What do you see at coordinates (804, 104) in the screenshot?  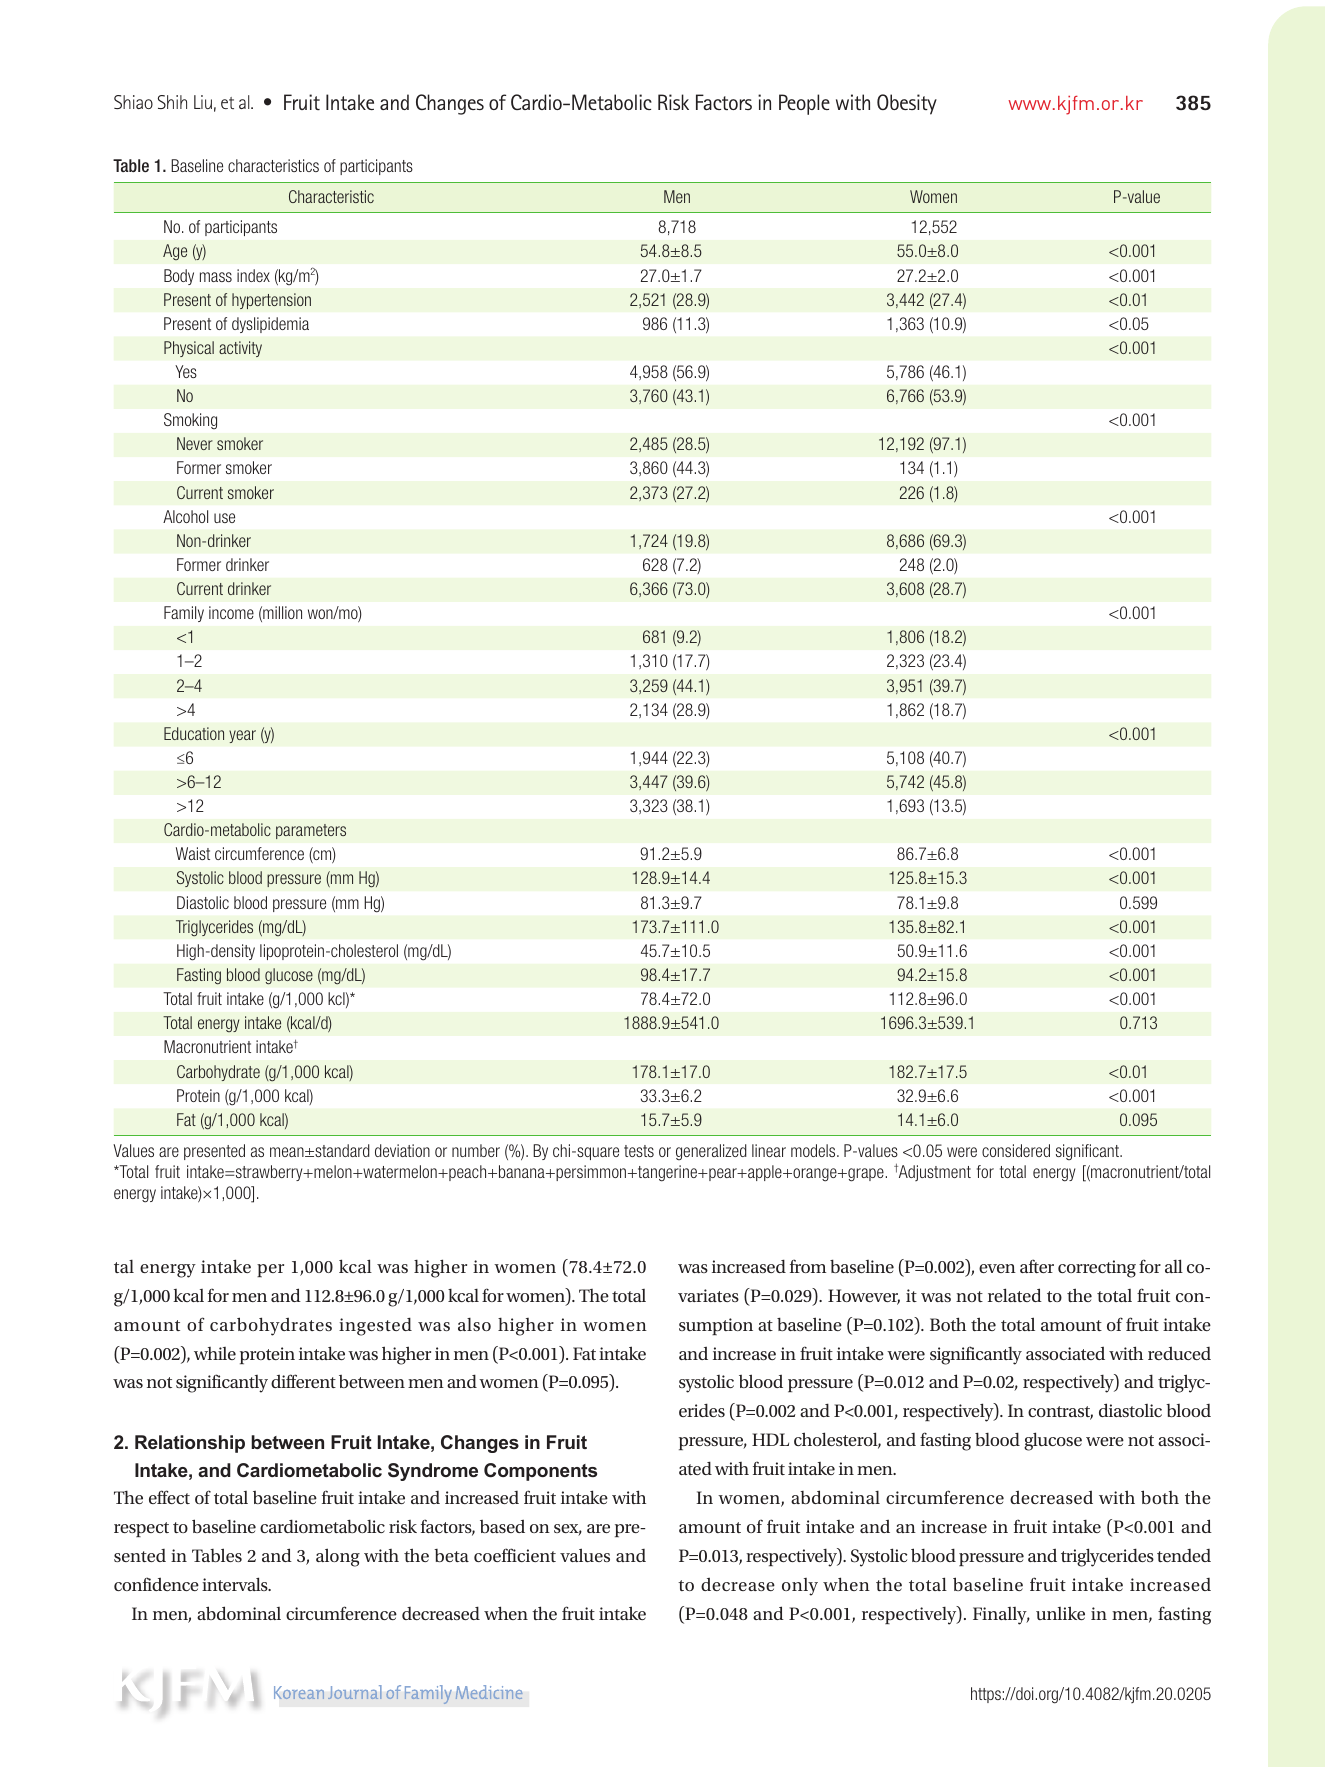 I see `People` at bounding box center [804, 104].
